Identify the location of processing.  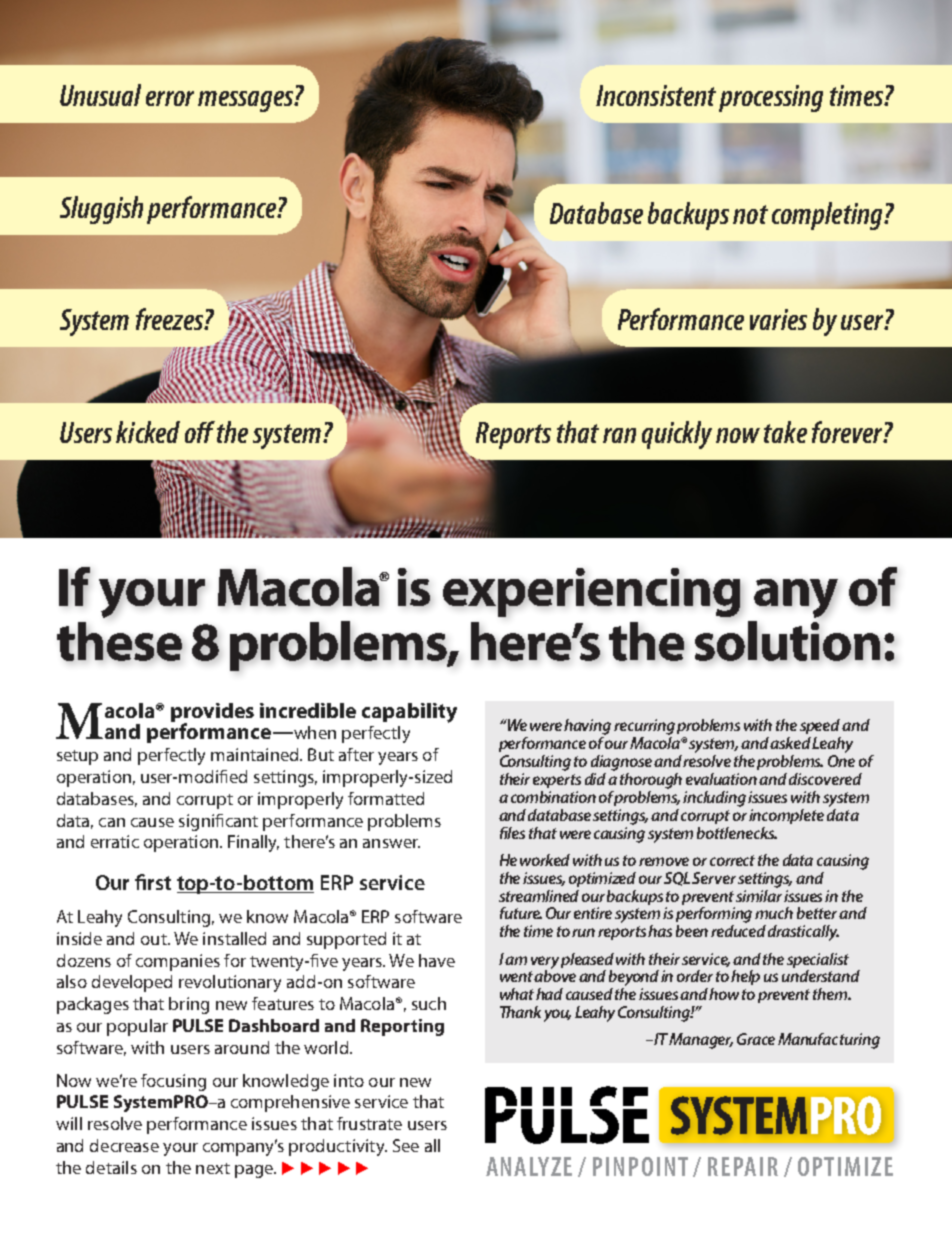
(771, 98).
